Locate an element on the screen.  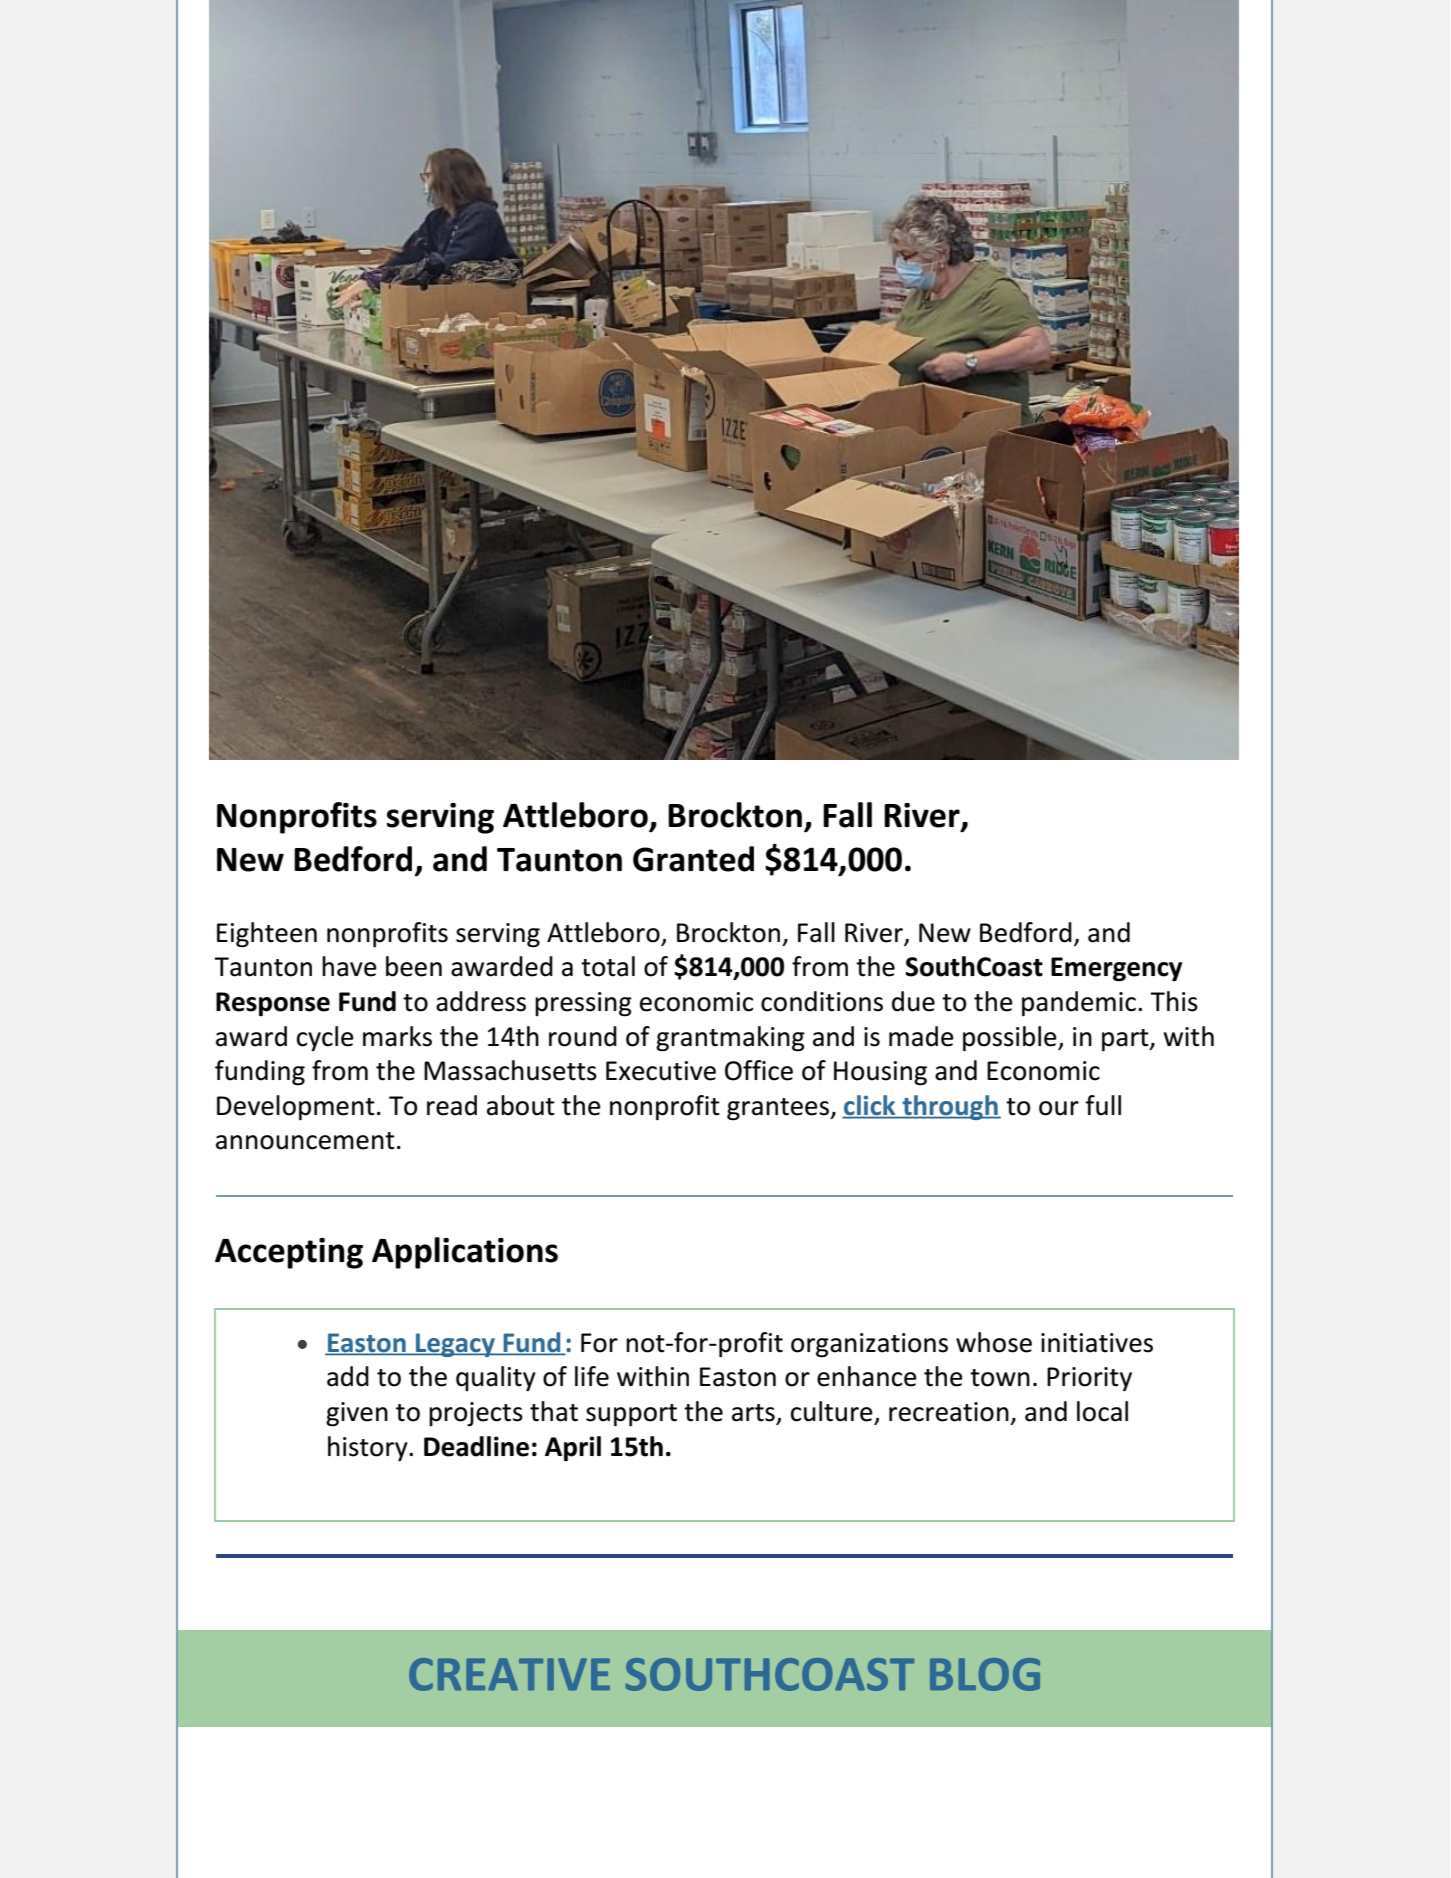
life is located at coordinates (592, 1376).
